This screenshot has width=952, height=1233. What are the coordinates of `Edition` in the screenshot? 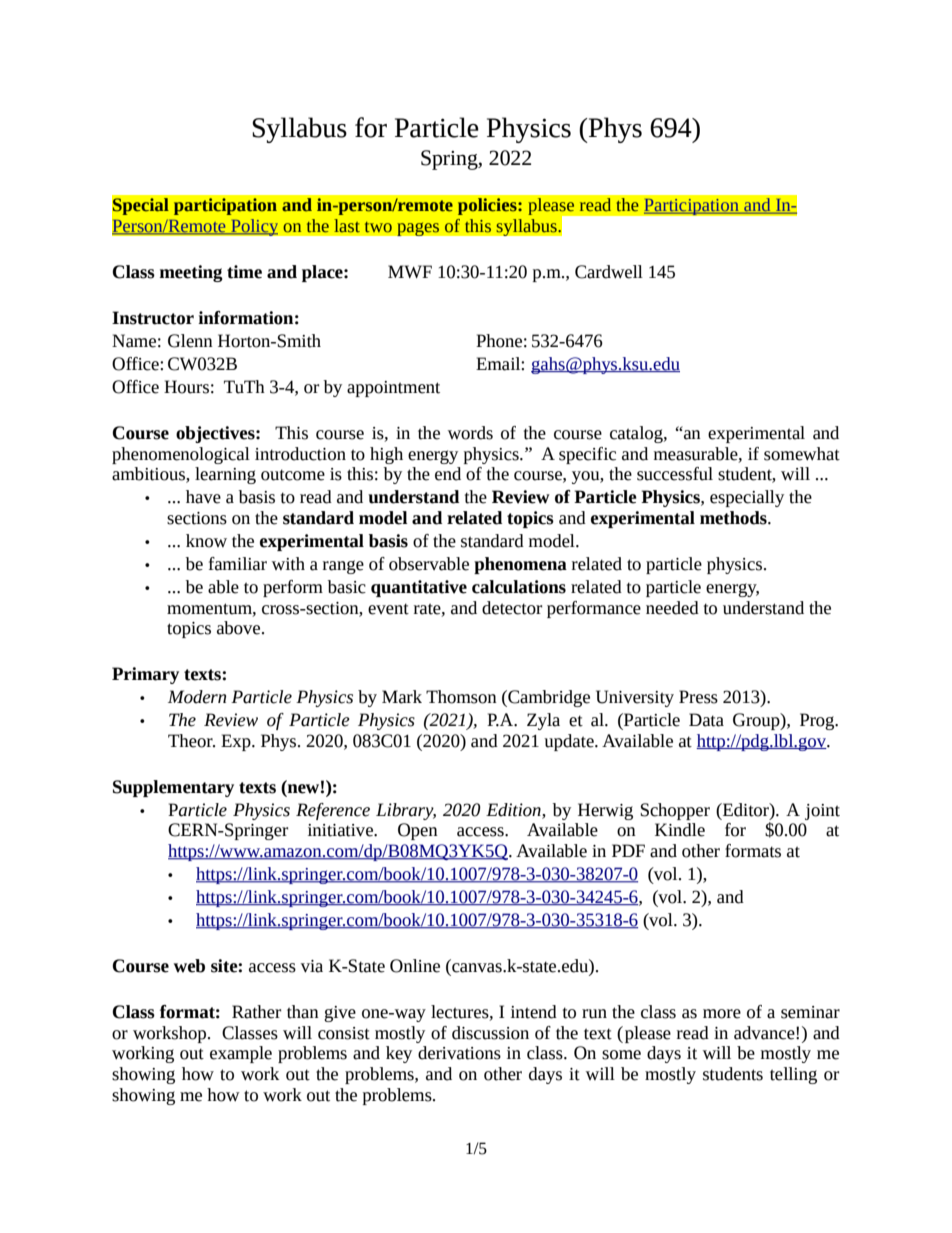 It's located at (514, 810).
